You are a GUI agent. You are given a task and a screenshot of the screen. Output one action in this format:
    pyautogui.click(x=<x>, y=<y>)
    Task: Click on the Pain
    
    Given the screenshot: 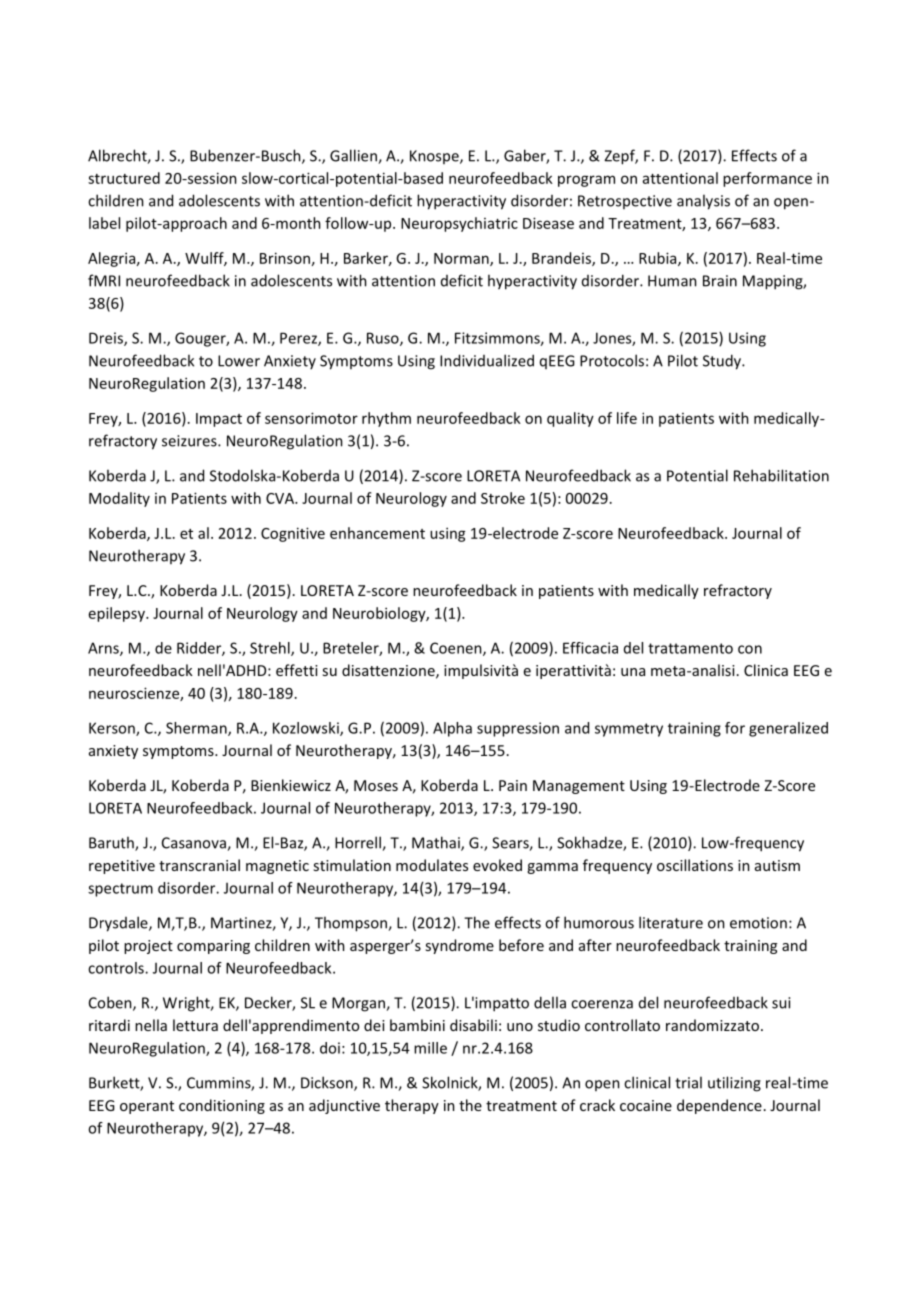 What is the action you would take?
    pyautogui.click(x=513, y=785)
